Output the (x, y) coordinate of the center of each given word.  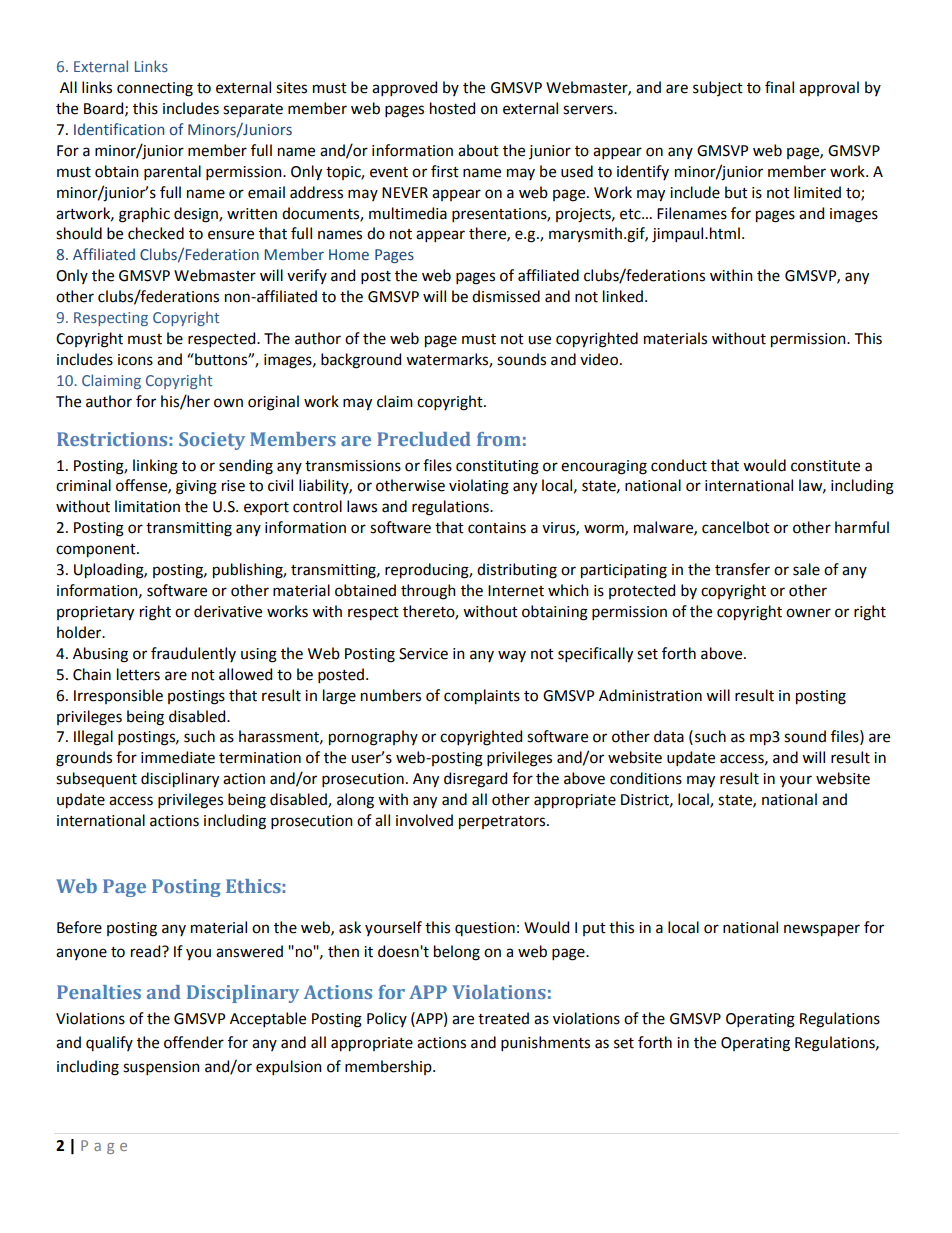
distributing (517, 571)
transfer (742, 569)
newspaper (822, 930)
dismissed (506, 296)
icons (135, 360)
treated (503, 1018)
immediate (178, 757)
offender (194, 1042)
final (779, 87)
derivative (228, 611)
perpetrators (503, 823)
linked (623, 296)
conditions (646, 778)
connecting (155, 89)
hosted (452, 108)
